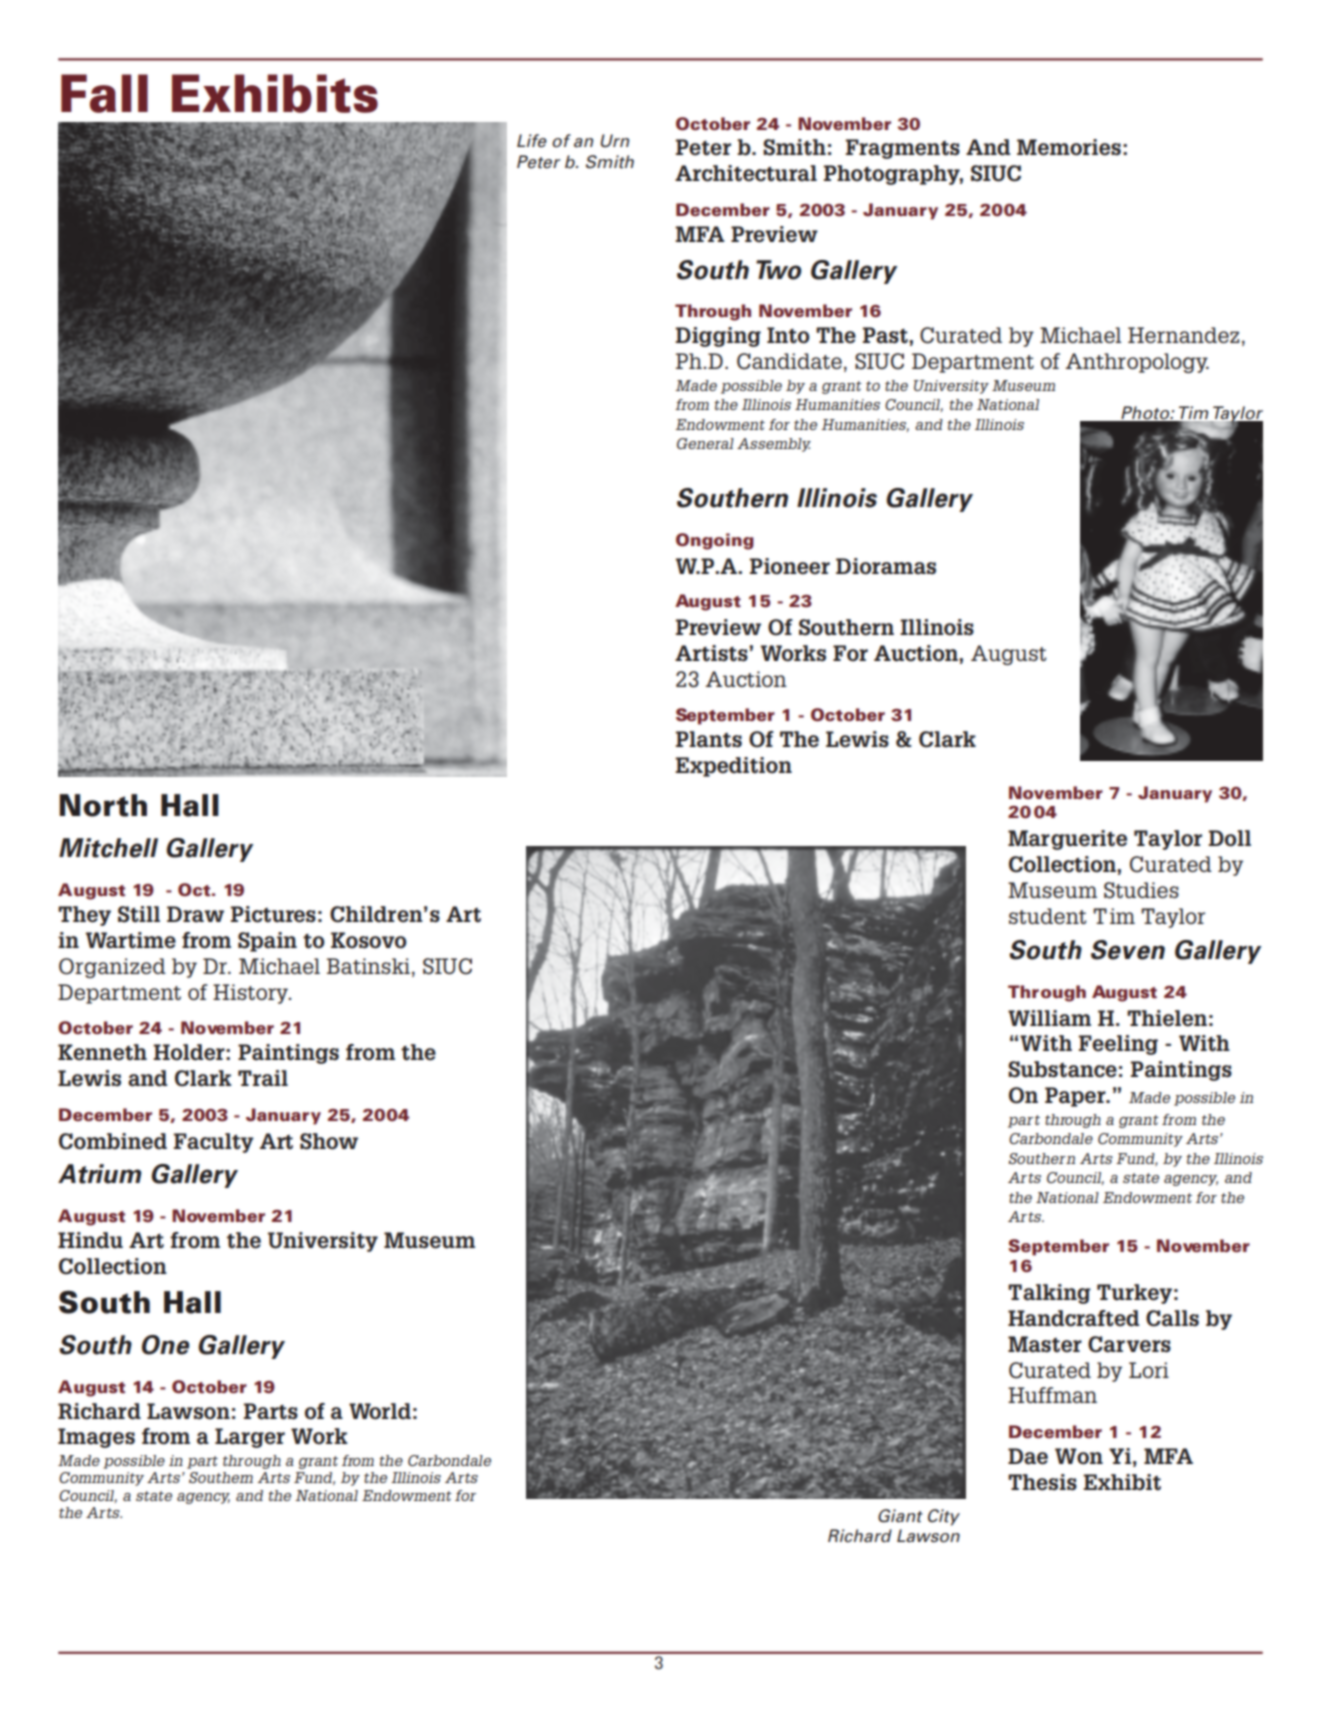 The image size is (1321, 1710). I want to click on Kosovo, so click(369, 940).
